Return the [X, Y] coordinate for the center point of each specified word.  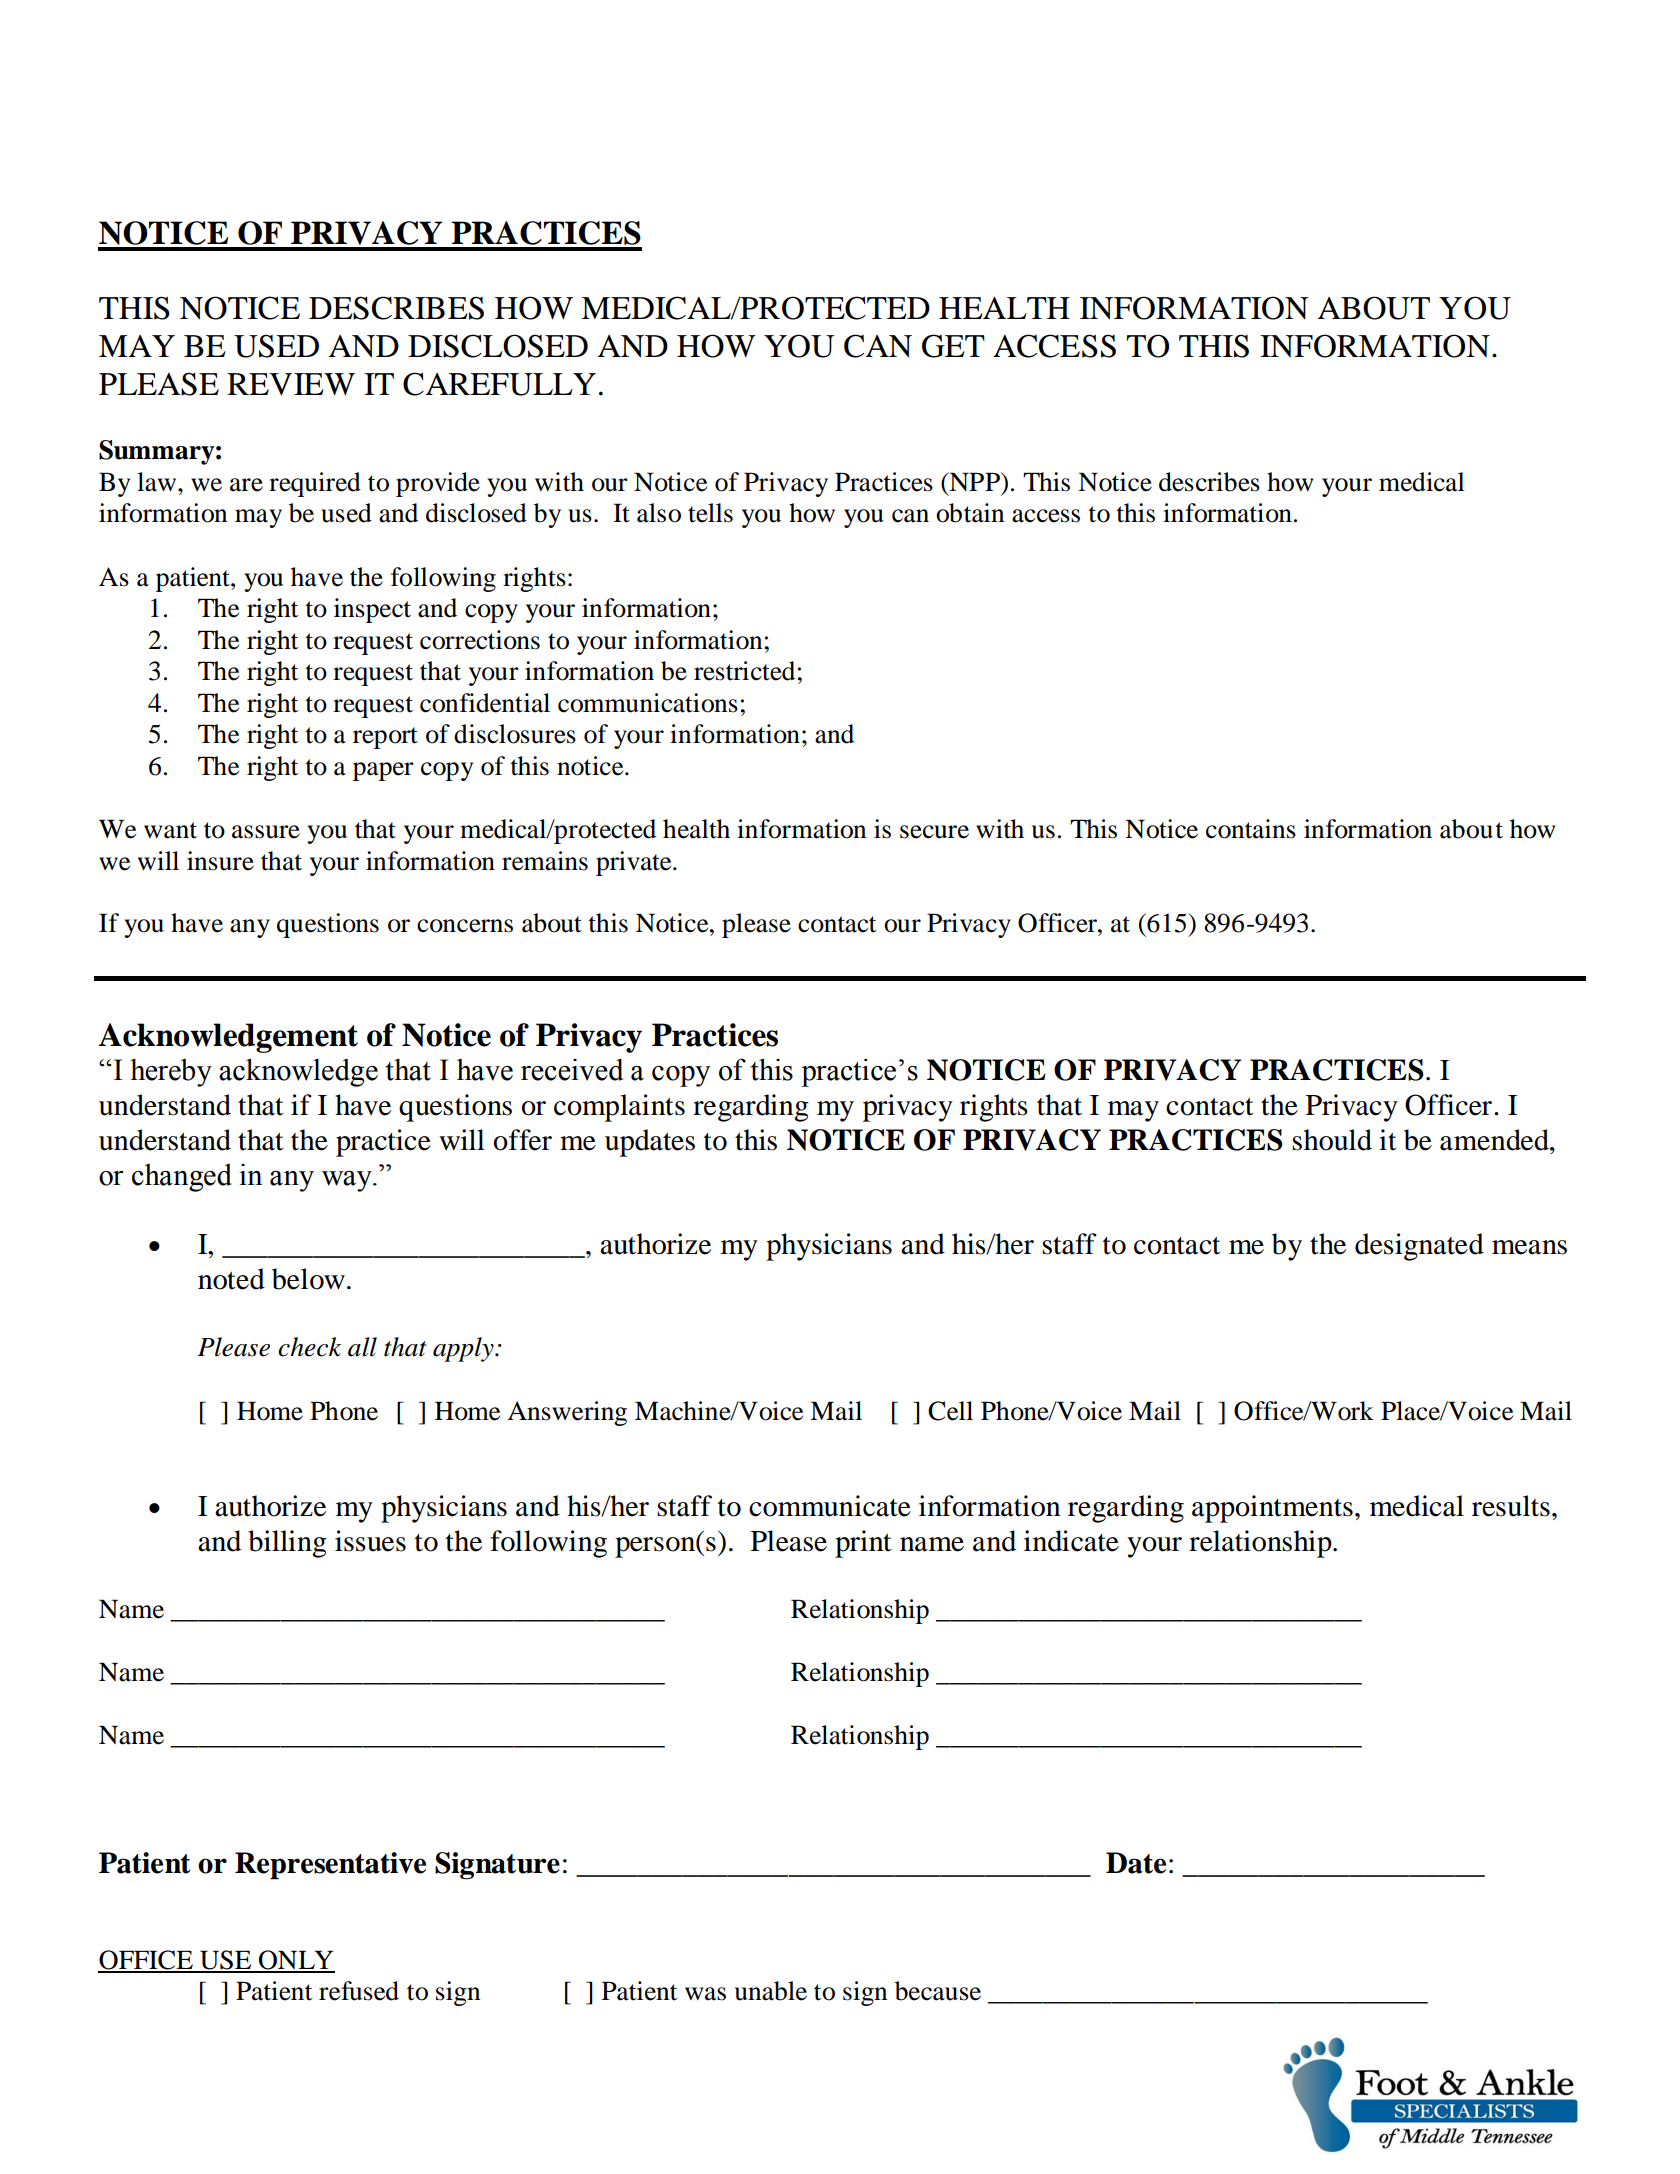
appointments [1272, 1509]
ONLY [295, 1961]
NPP [974, 481]
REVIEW [291, 384]
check [309, 1347]
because [938, 1991]
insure [220, 861]
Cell [950, 1411]
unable [771, 1991]
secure [934, 832]
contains [1251, 829]
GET [953, 346]
